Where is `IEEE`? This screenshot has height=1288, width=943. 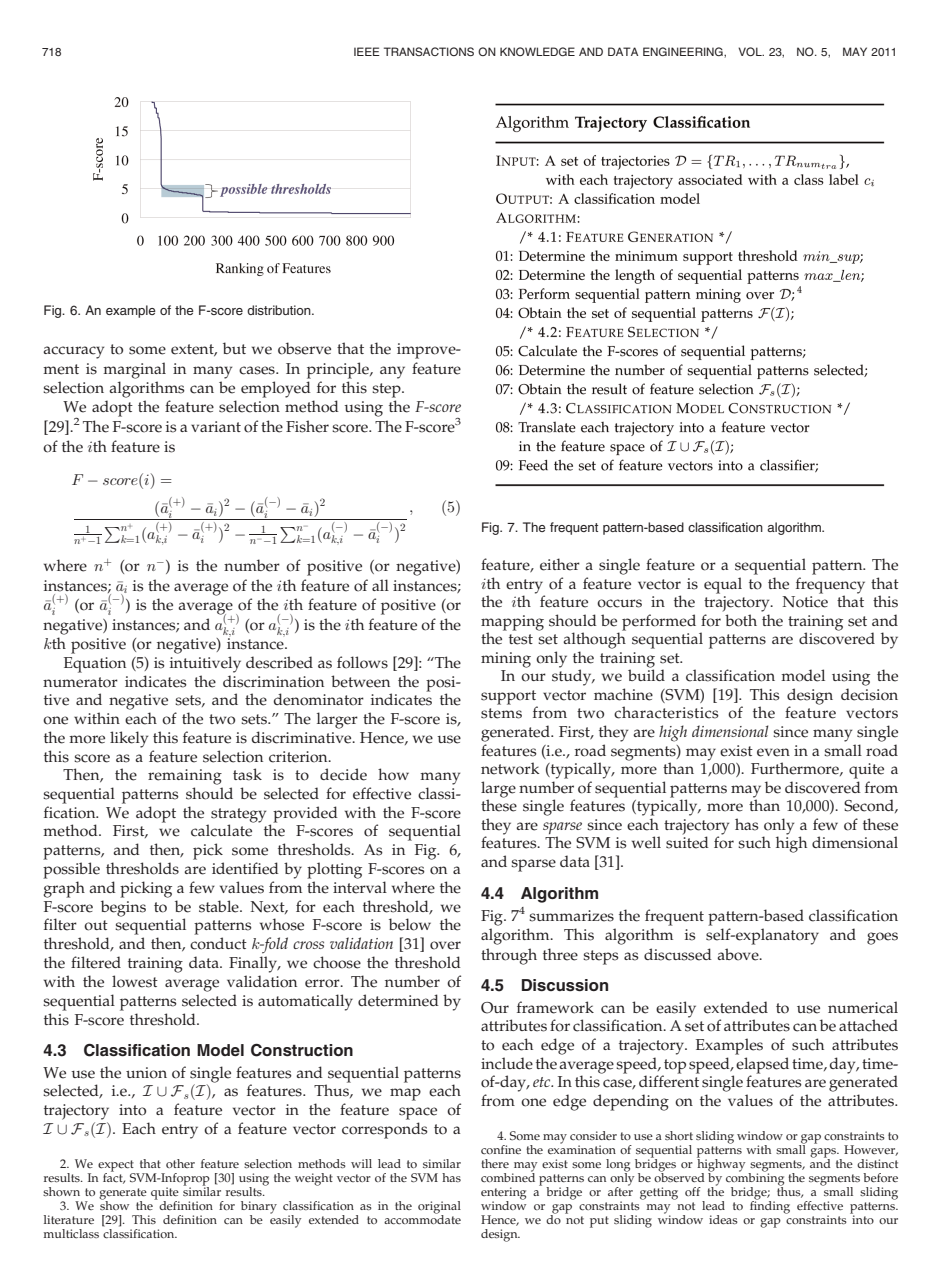 IEEE is located at coordinates (367, 51).
